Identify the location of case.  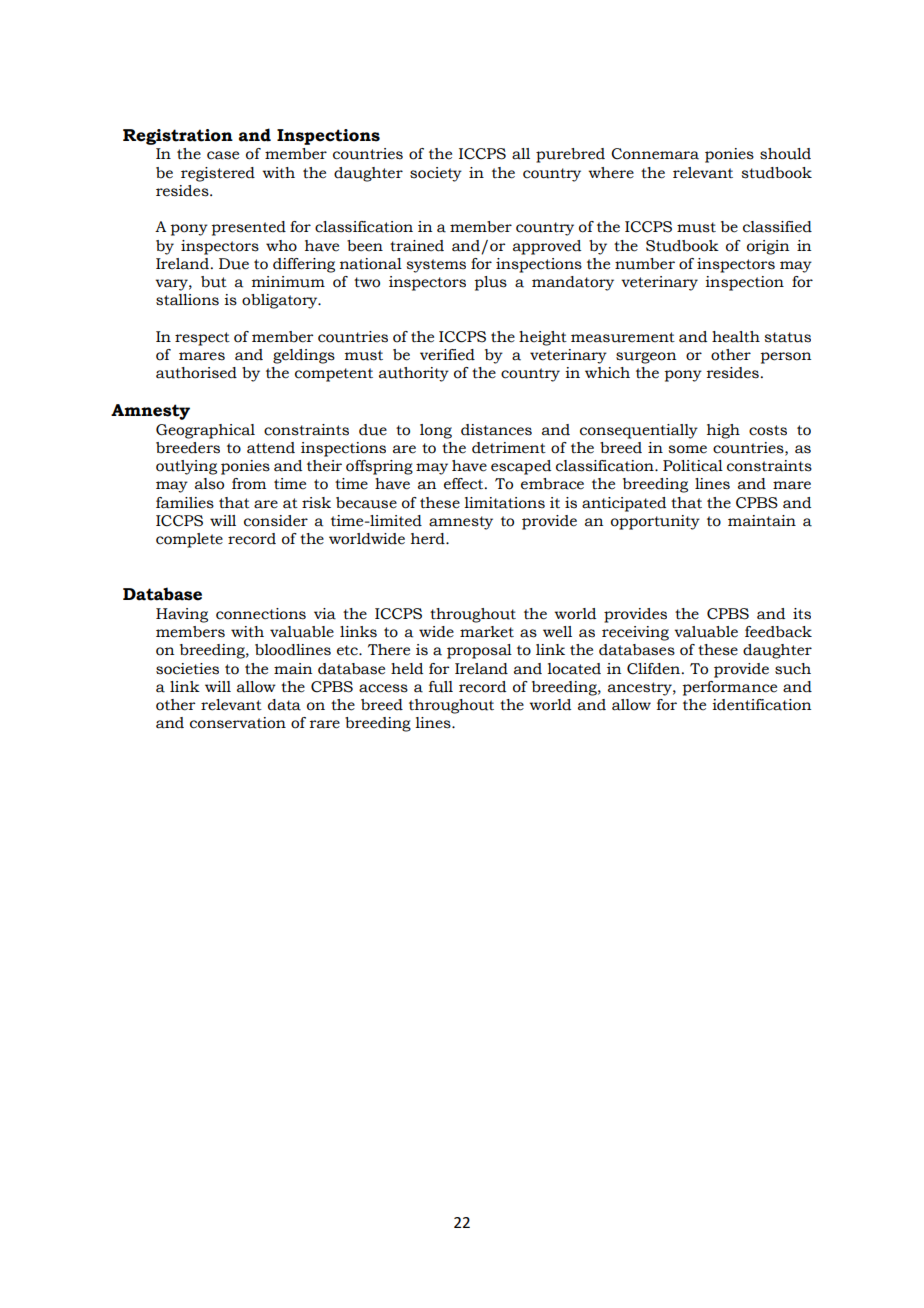
(223, 155).
